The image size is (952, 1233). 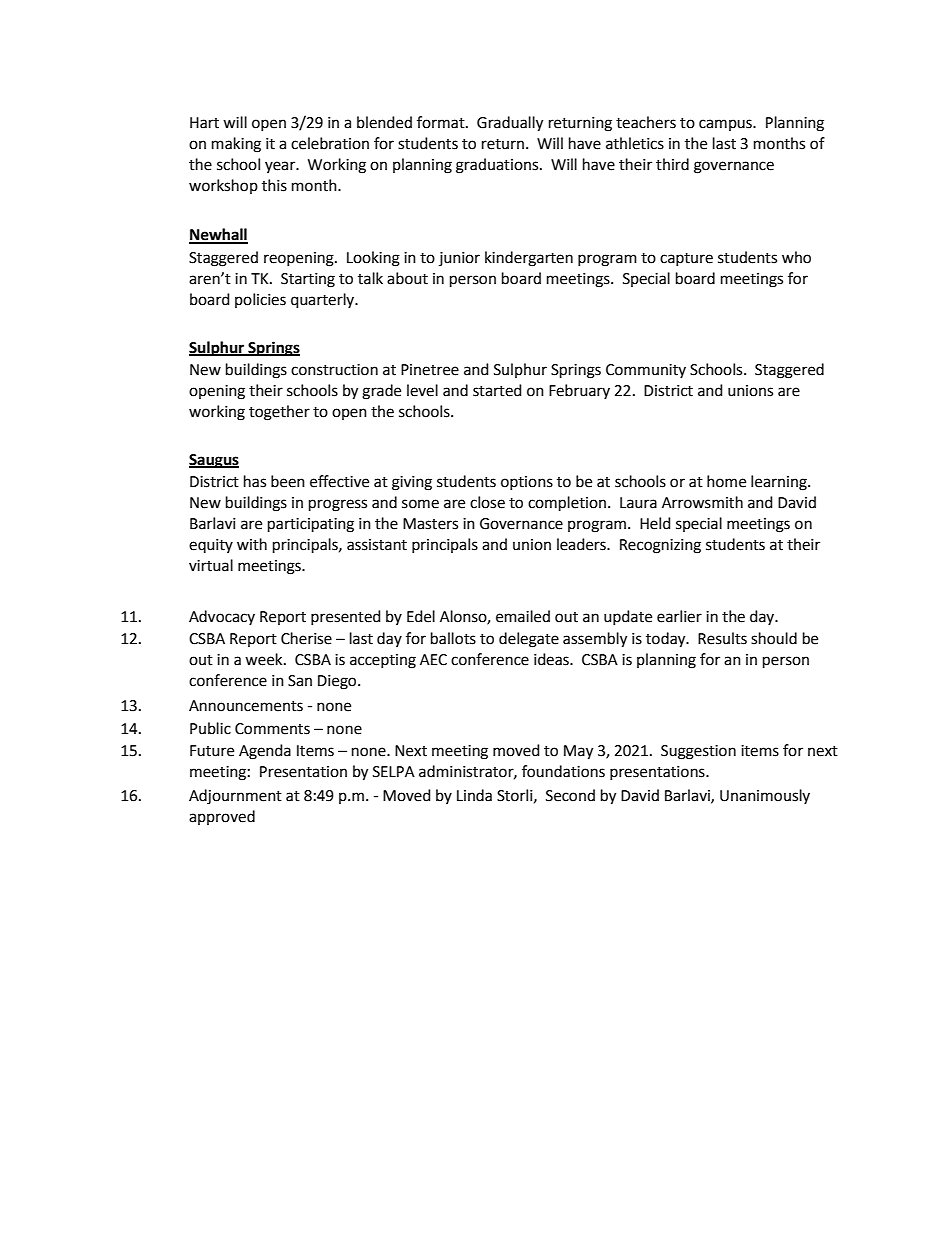 I want to click on Gradually, so click(x=510, y=124).
